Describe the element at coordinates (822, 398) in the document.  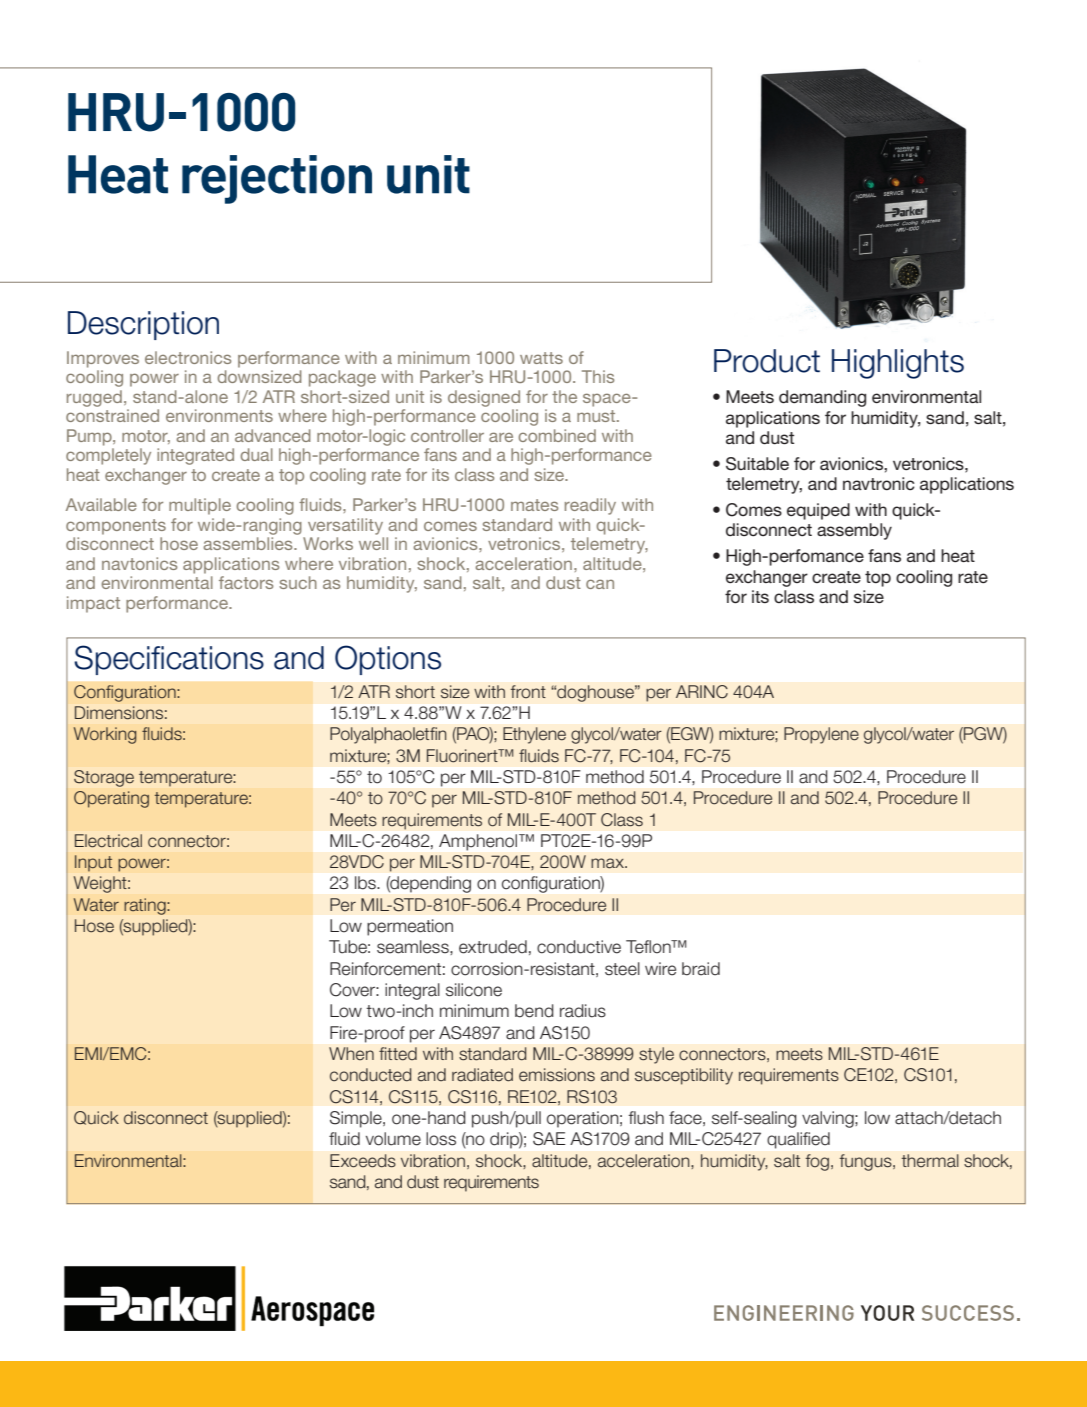
I see `demanding` at that location.
